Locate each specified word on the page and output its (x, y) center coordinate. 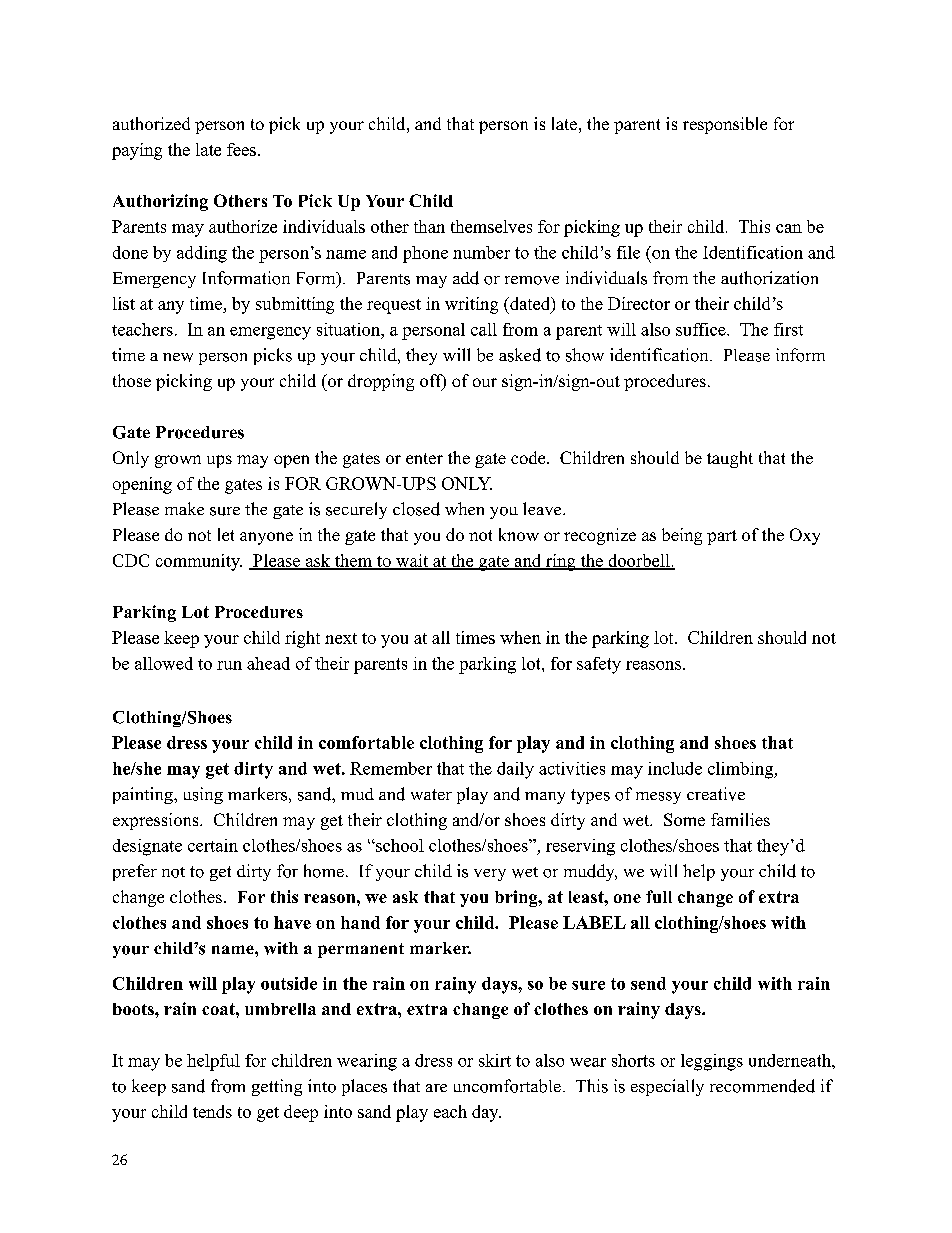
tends (212, 1111)
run (229, 665)
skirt (495, 1060)
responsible (725, 125)
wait (411, 561)
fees (241, 149)
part (722, 537)
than (429, 226)
